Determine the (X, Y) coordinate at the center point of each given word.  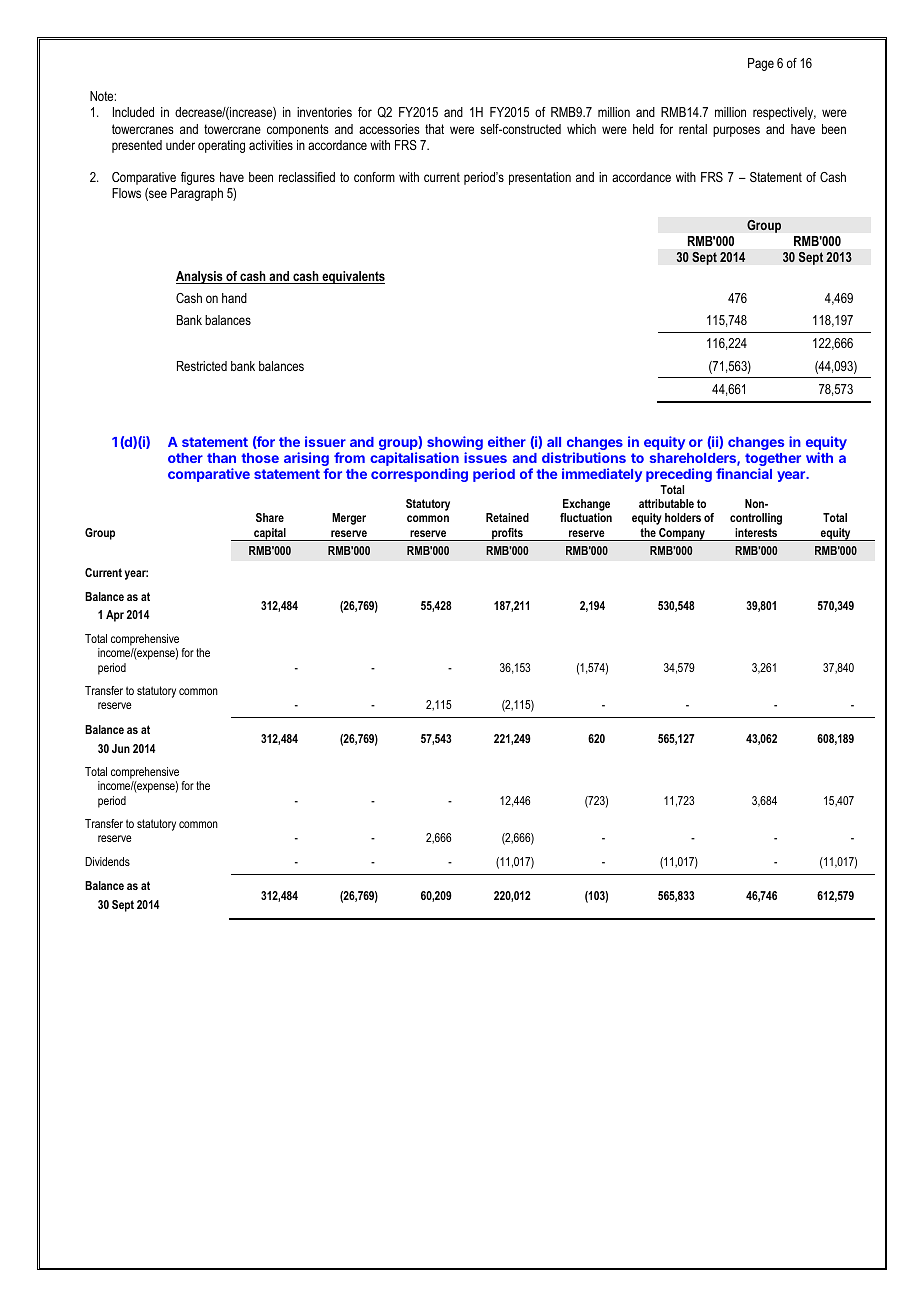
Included (133, 112)
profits (507, 534)
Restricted (202, 366)
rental (693, 129)
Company (682, 534)
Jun (121, 748)
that (434, 129)
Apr (115, 616)
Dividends (107, 861)
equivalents (352, 277)
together (773, 461)
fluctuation (586, 517)
